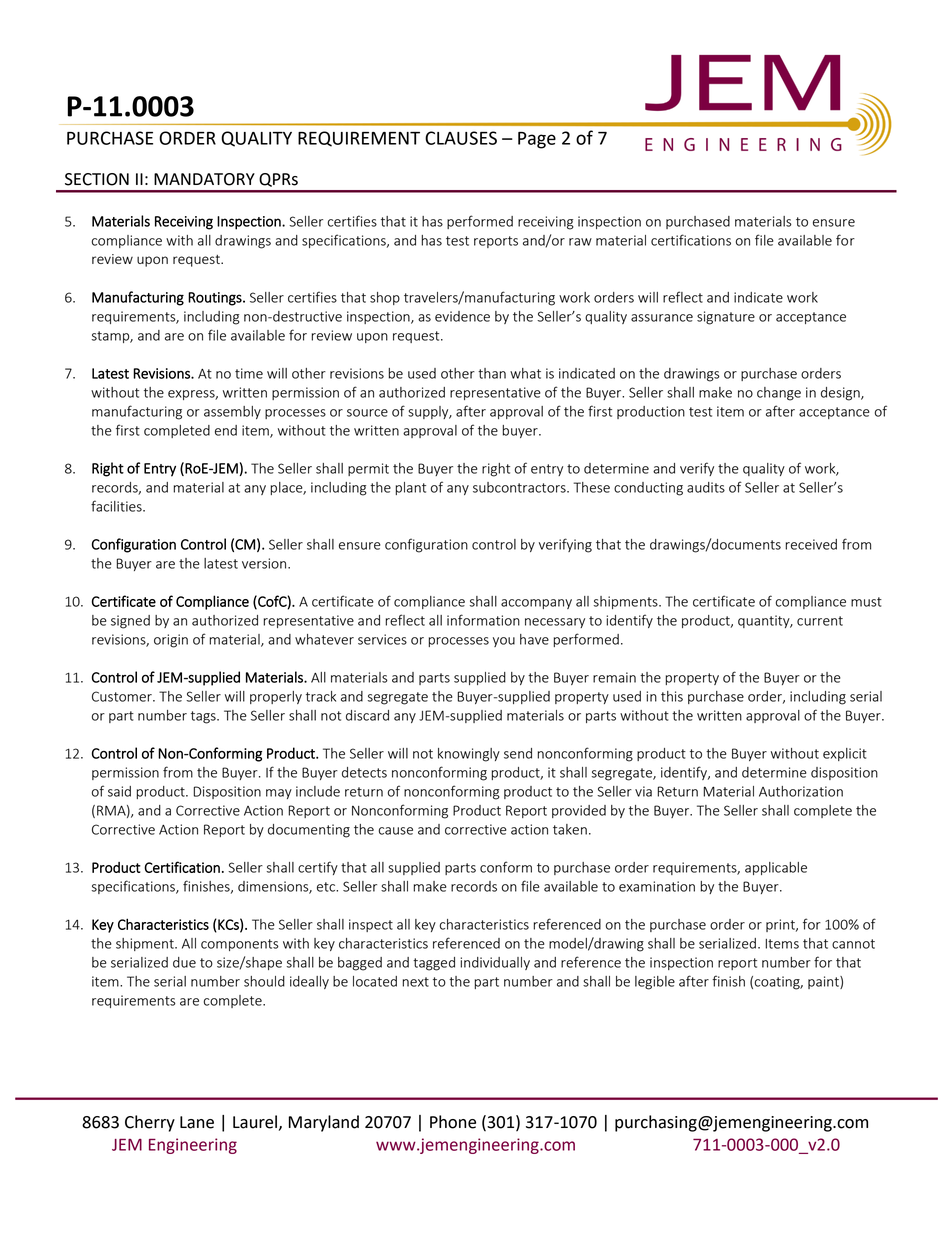 The image size is (952, 1233). I want to click on received, so click(811, 544).
